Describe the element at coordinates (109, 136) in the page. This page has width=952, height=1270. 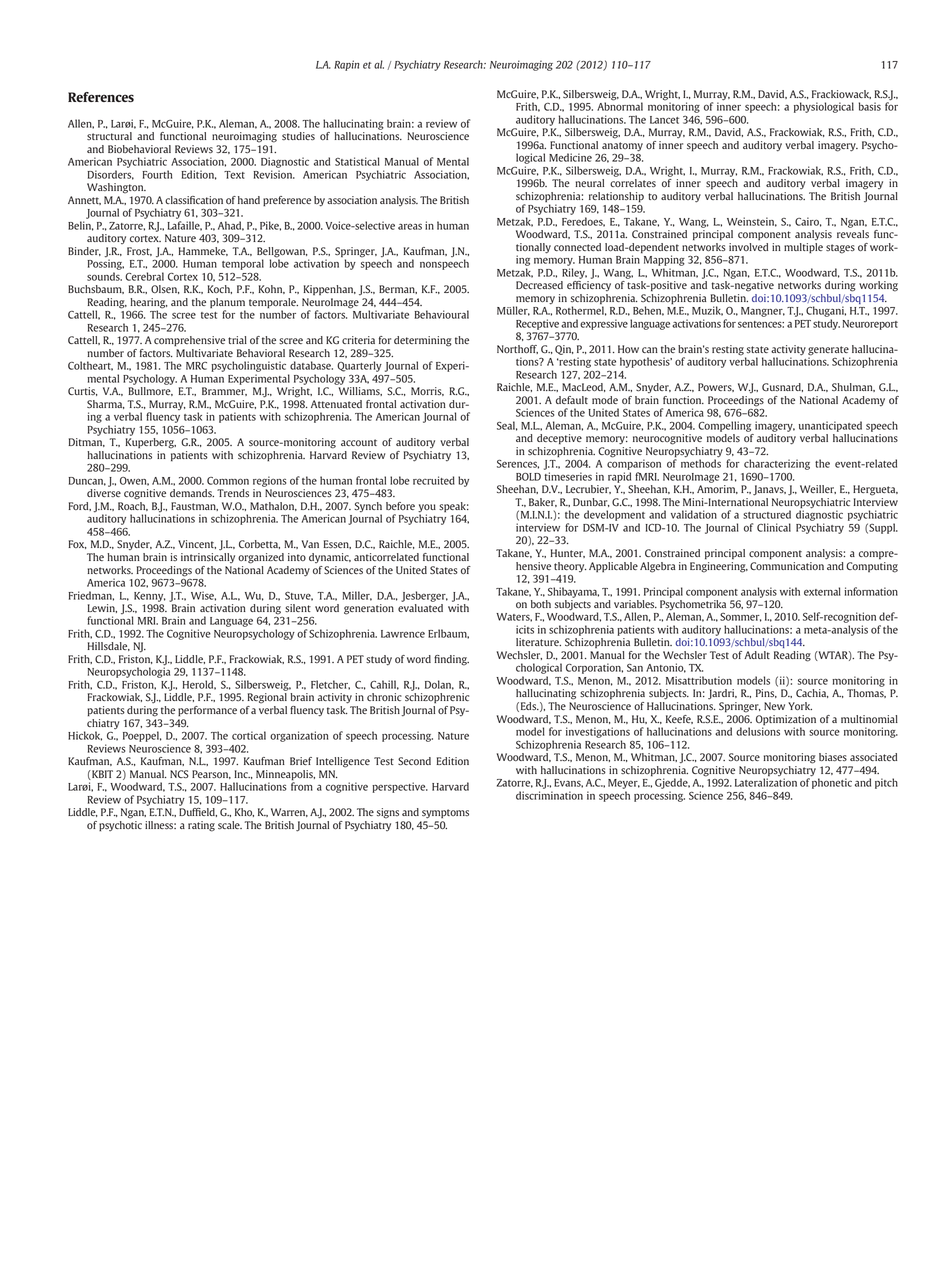
I see `structural` at that location.
